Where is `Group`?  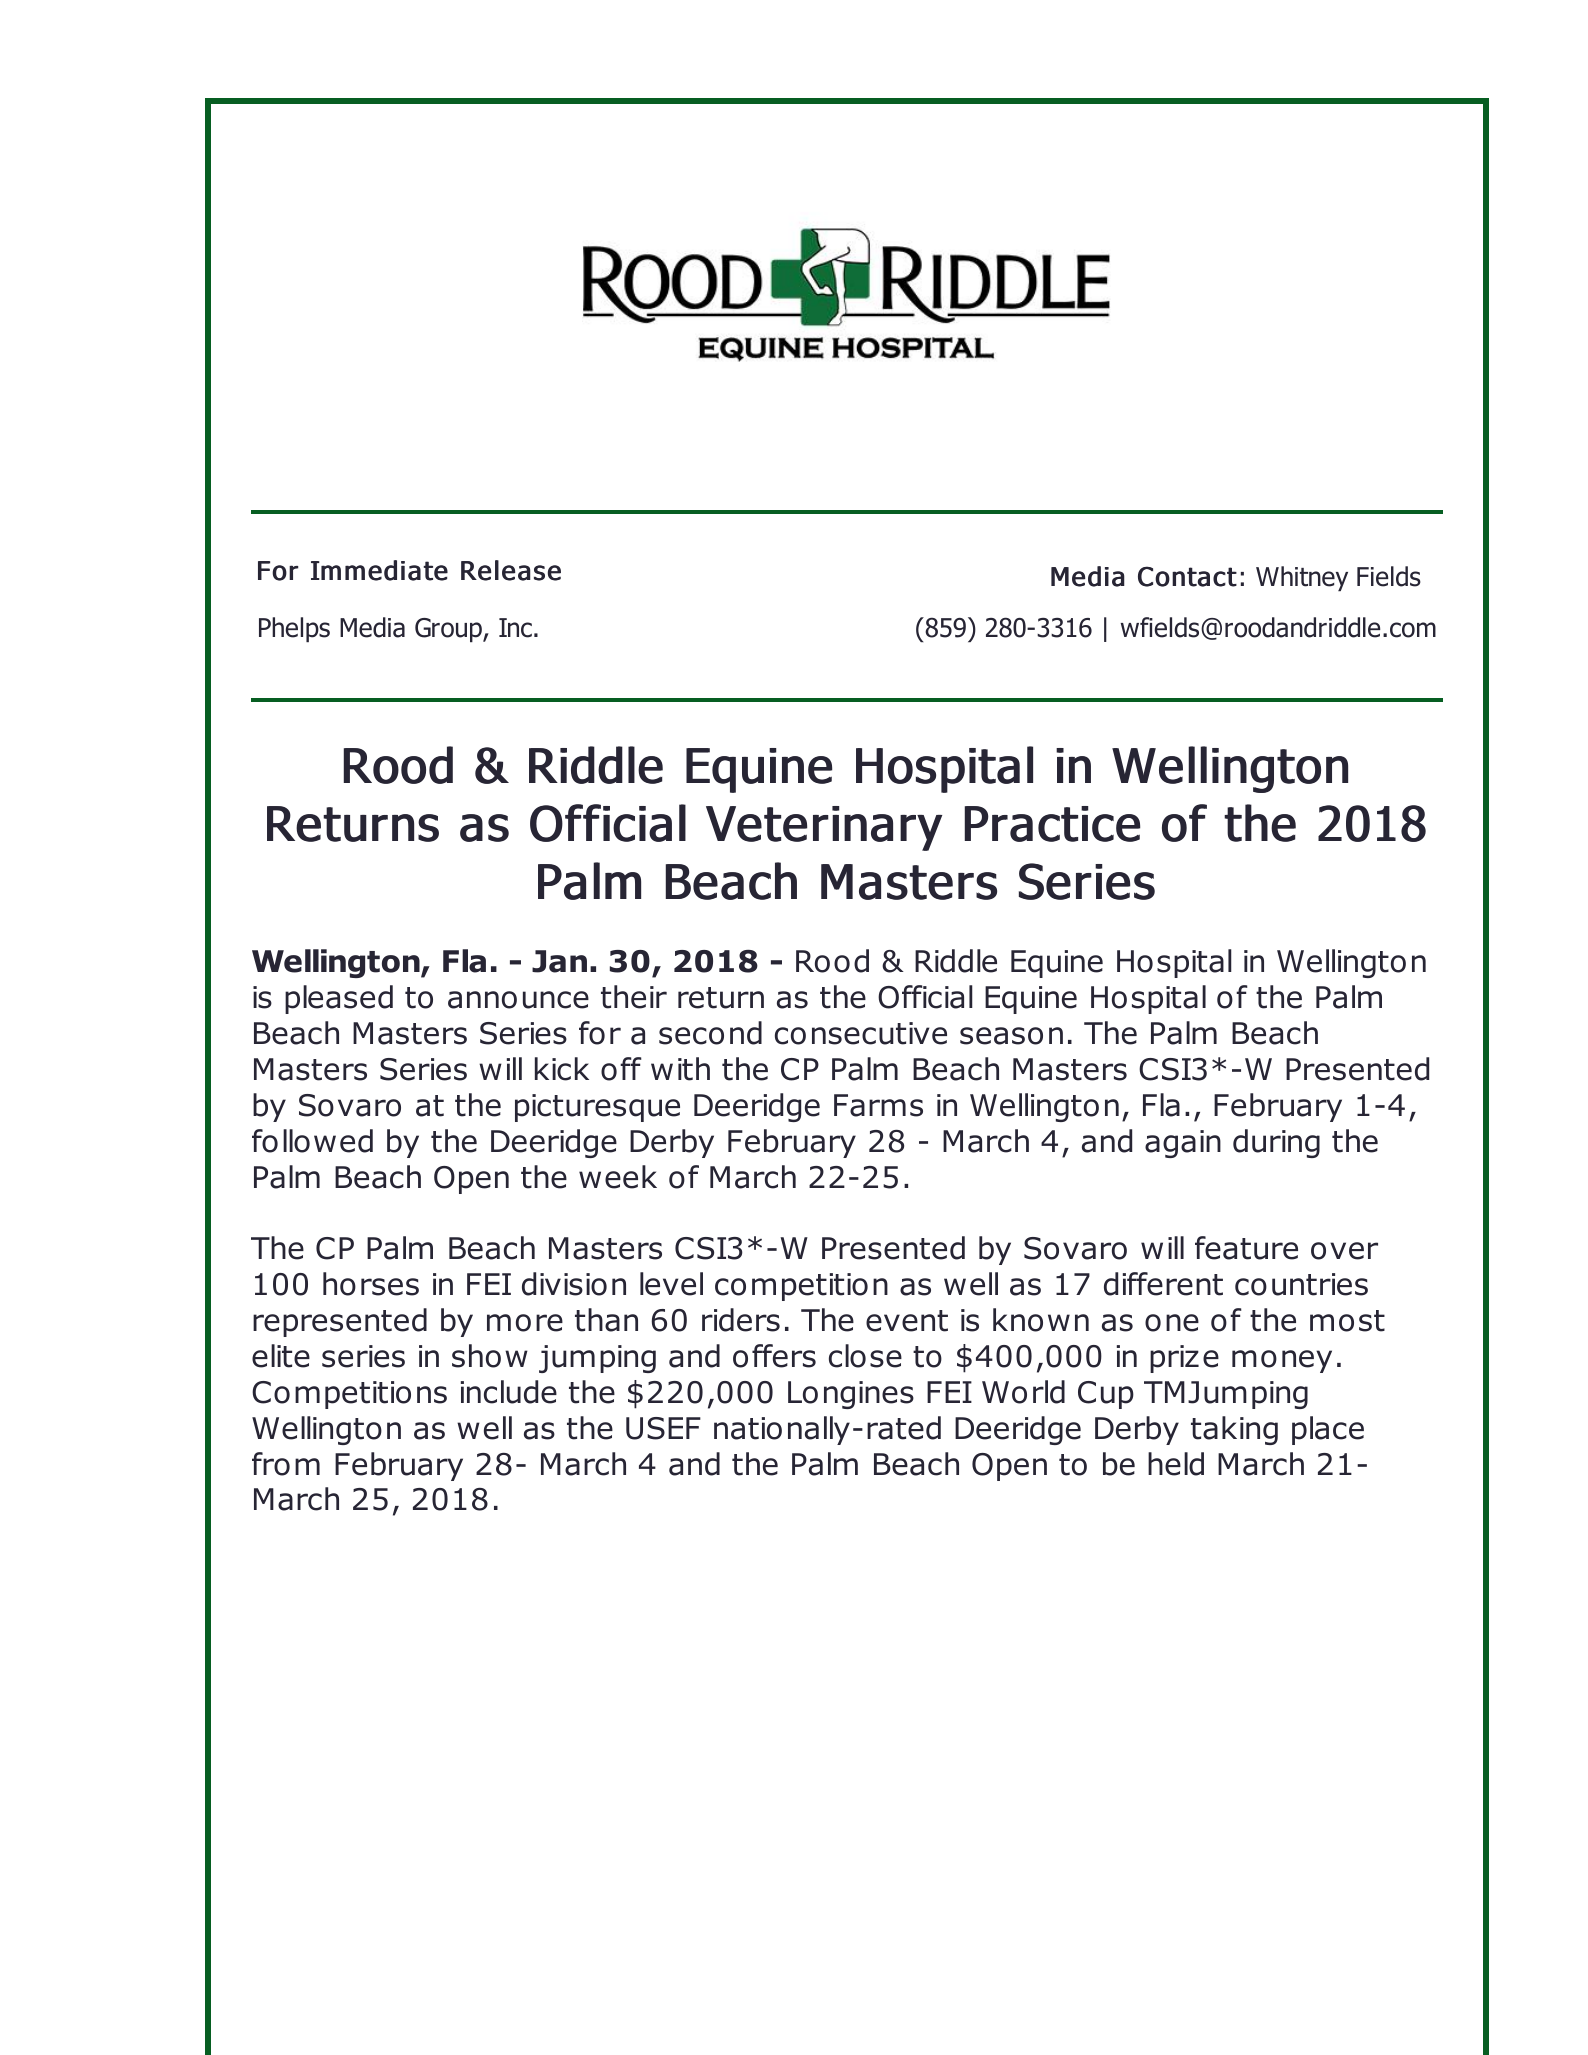
Group is located at coordinates (449, 630).
